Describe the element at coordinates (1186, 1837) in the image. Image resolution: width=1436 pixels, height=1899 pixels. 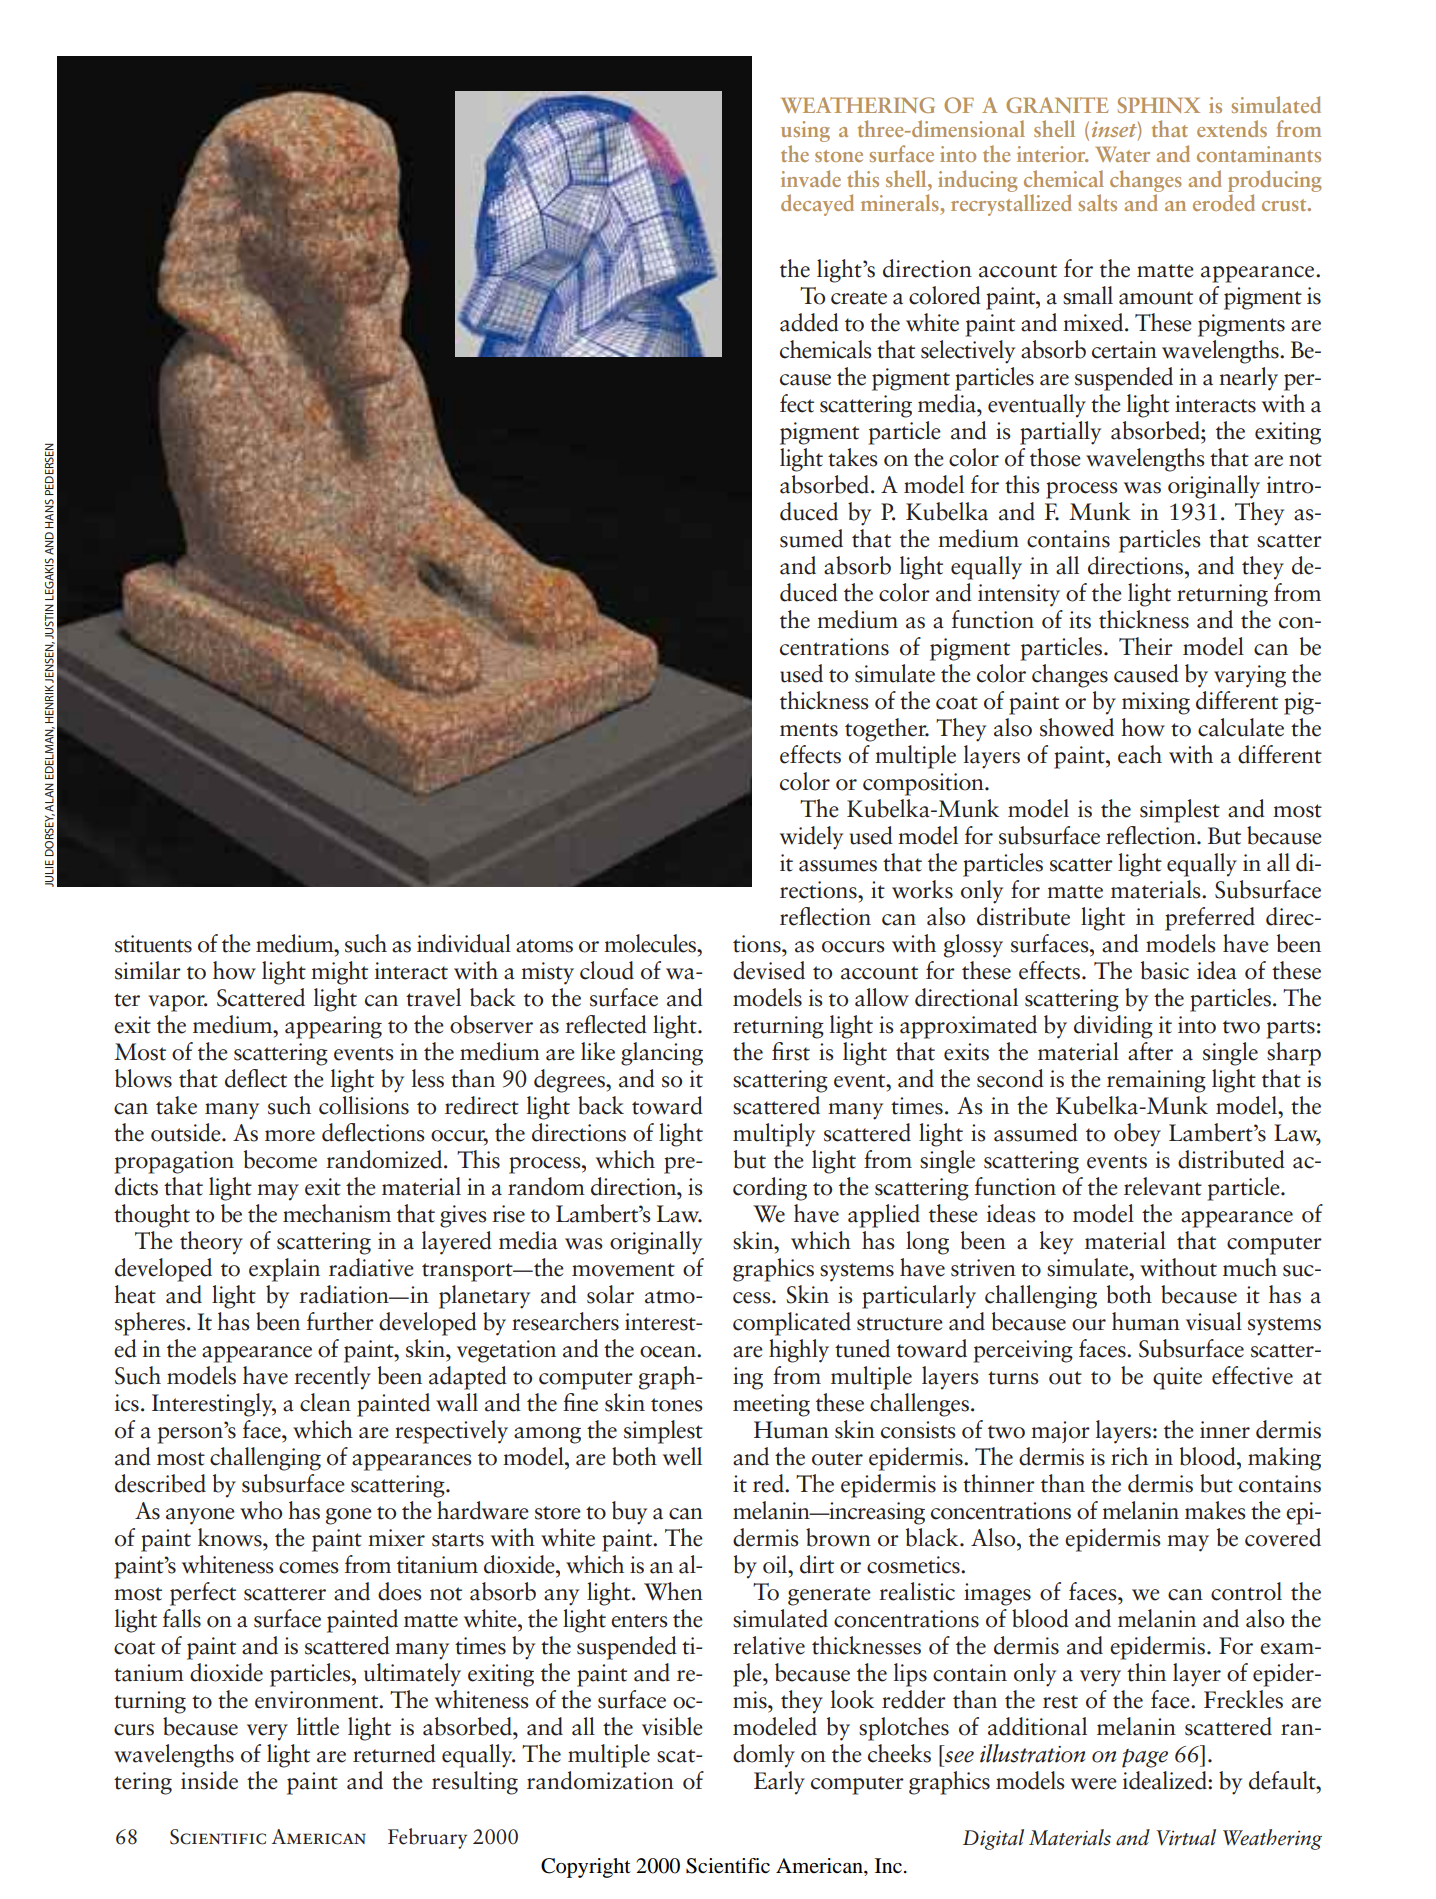
I see `Virtual` at that location.
